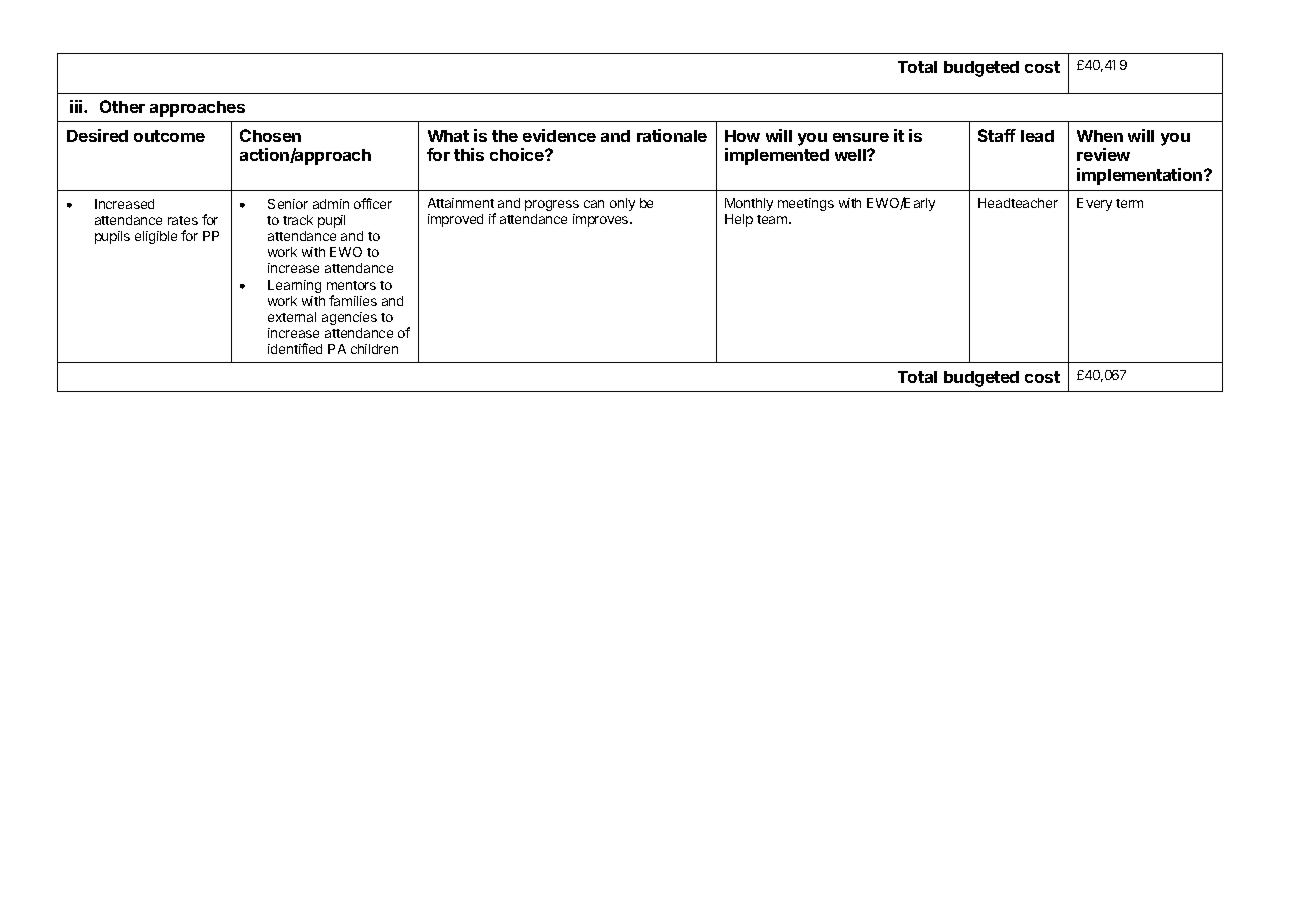  I want to click on Other, so click(122, 106).
